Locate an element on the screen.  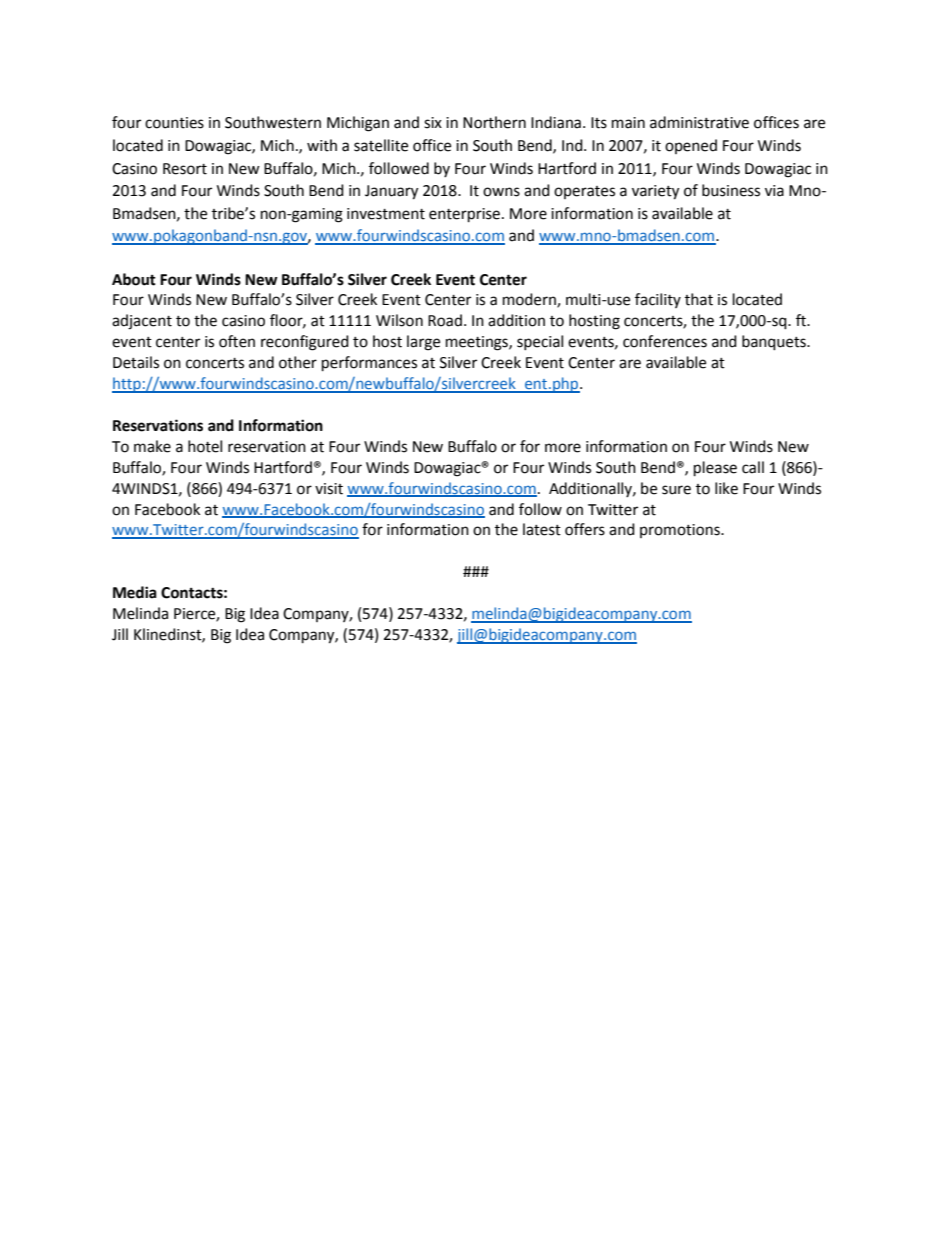
latest is located at coordinates (542, 529).
